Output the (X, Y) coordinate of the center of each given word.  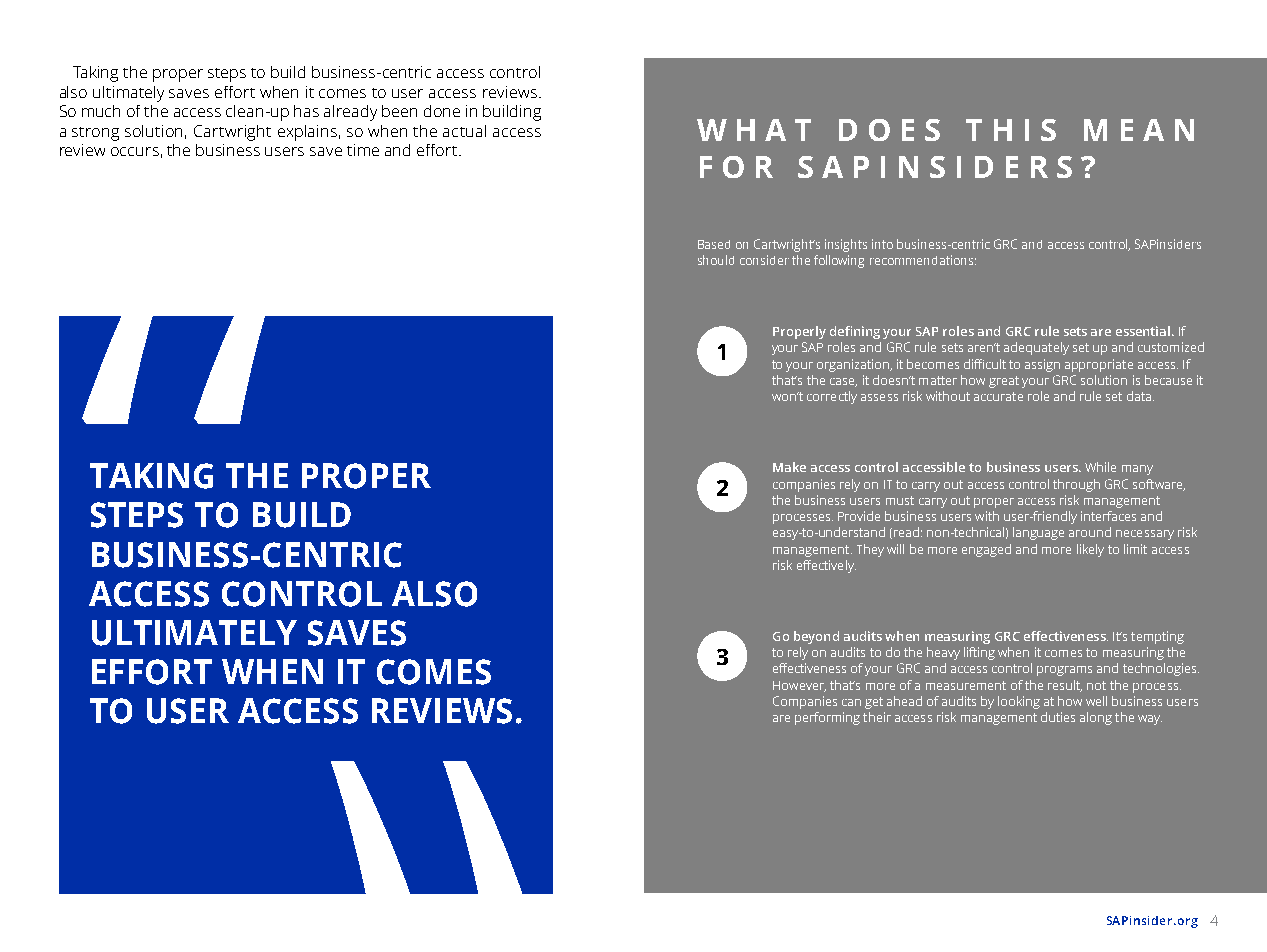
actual (464, 131)
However (799, 686)
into (882, 244)
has (306, 111)
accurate (998, 396)
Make (789, 467)
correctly (832, 397)
